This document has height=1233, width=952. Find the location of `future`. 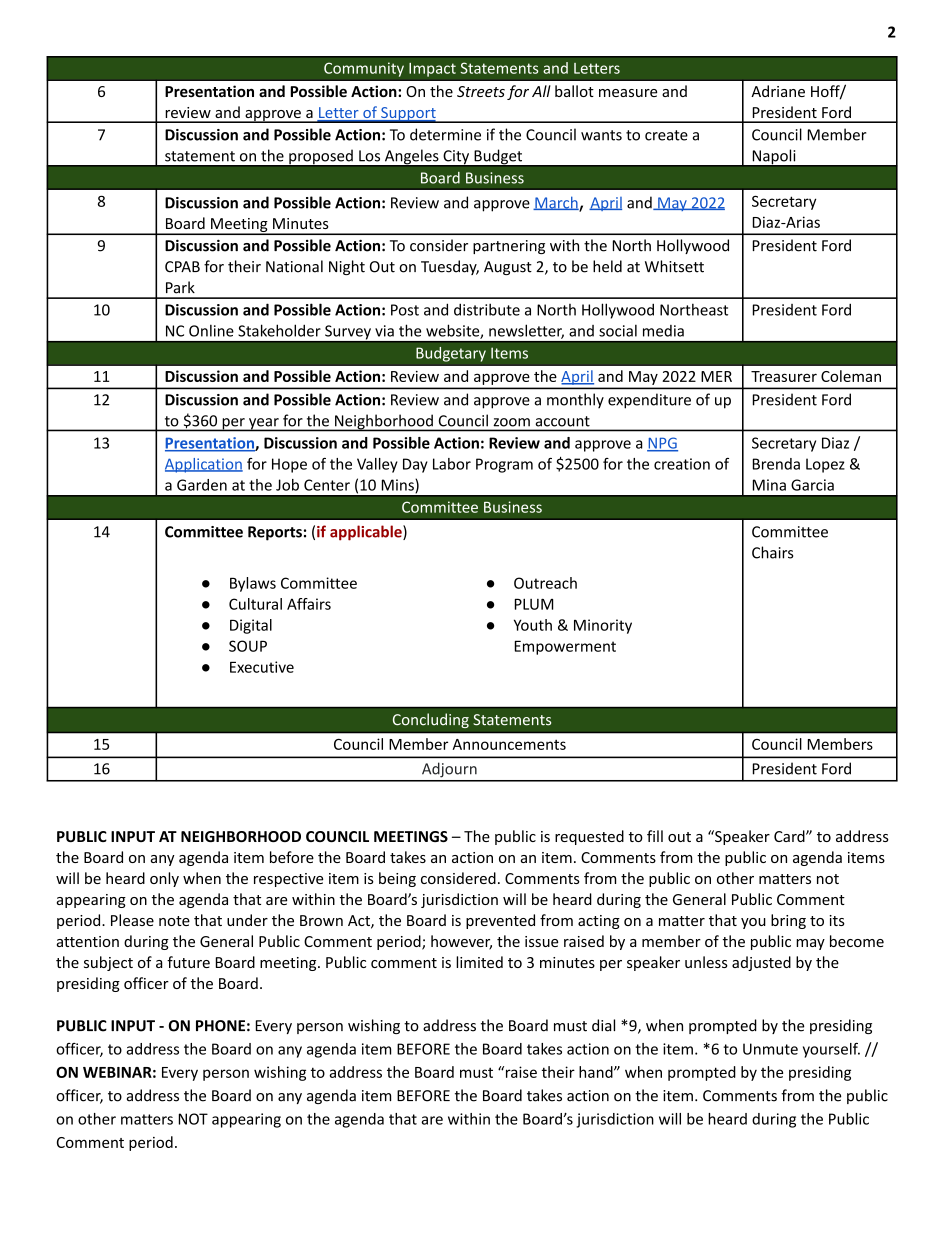

future is located at coordinates (188, 962).
